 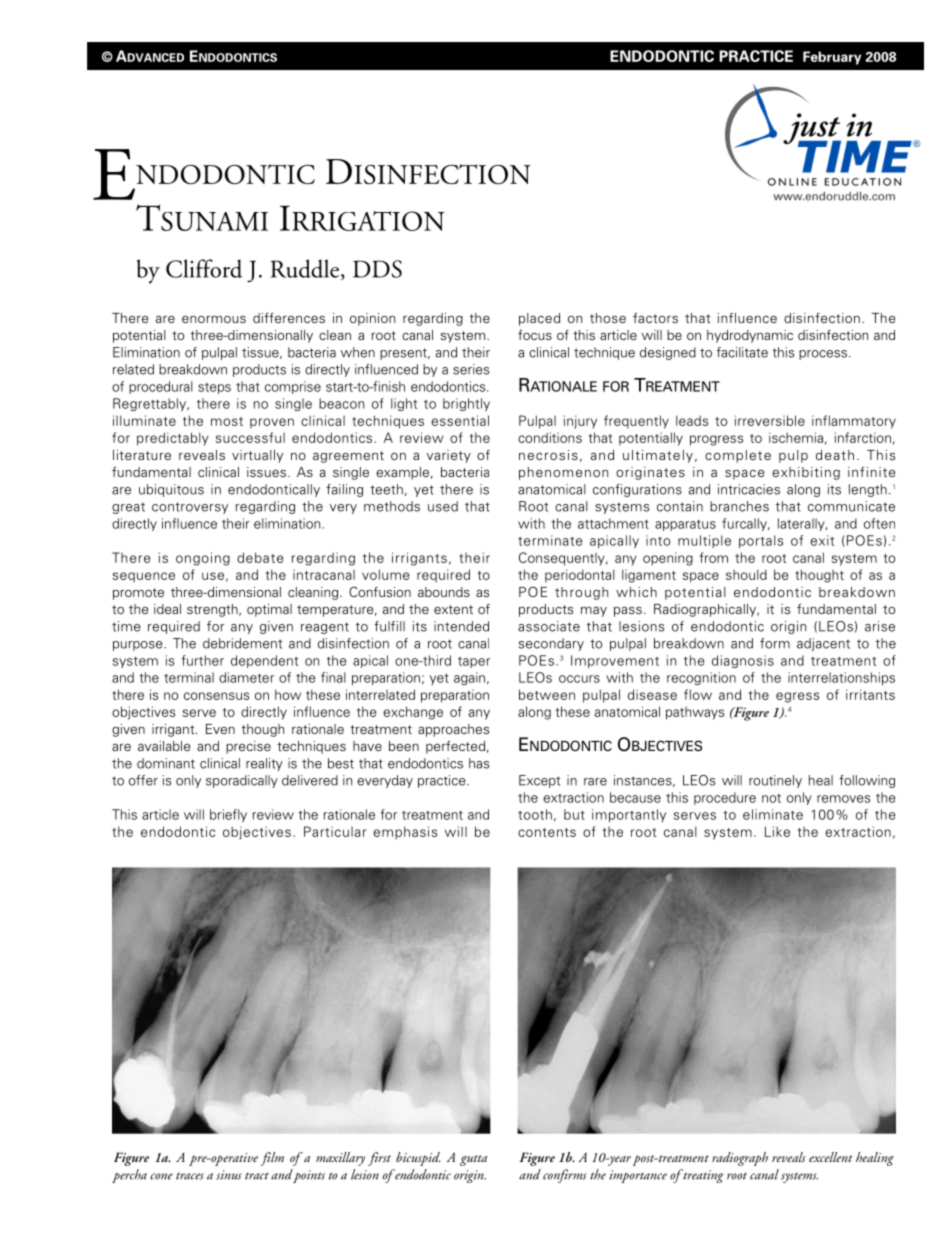 What do you see at coordinates (831, 1157) in the screenshot?
I see `excellent` at bounding box center [831, 1157].
